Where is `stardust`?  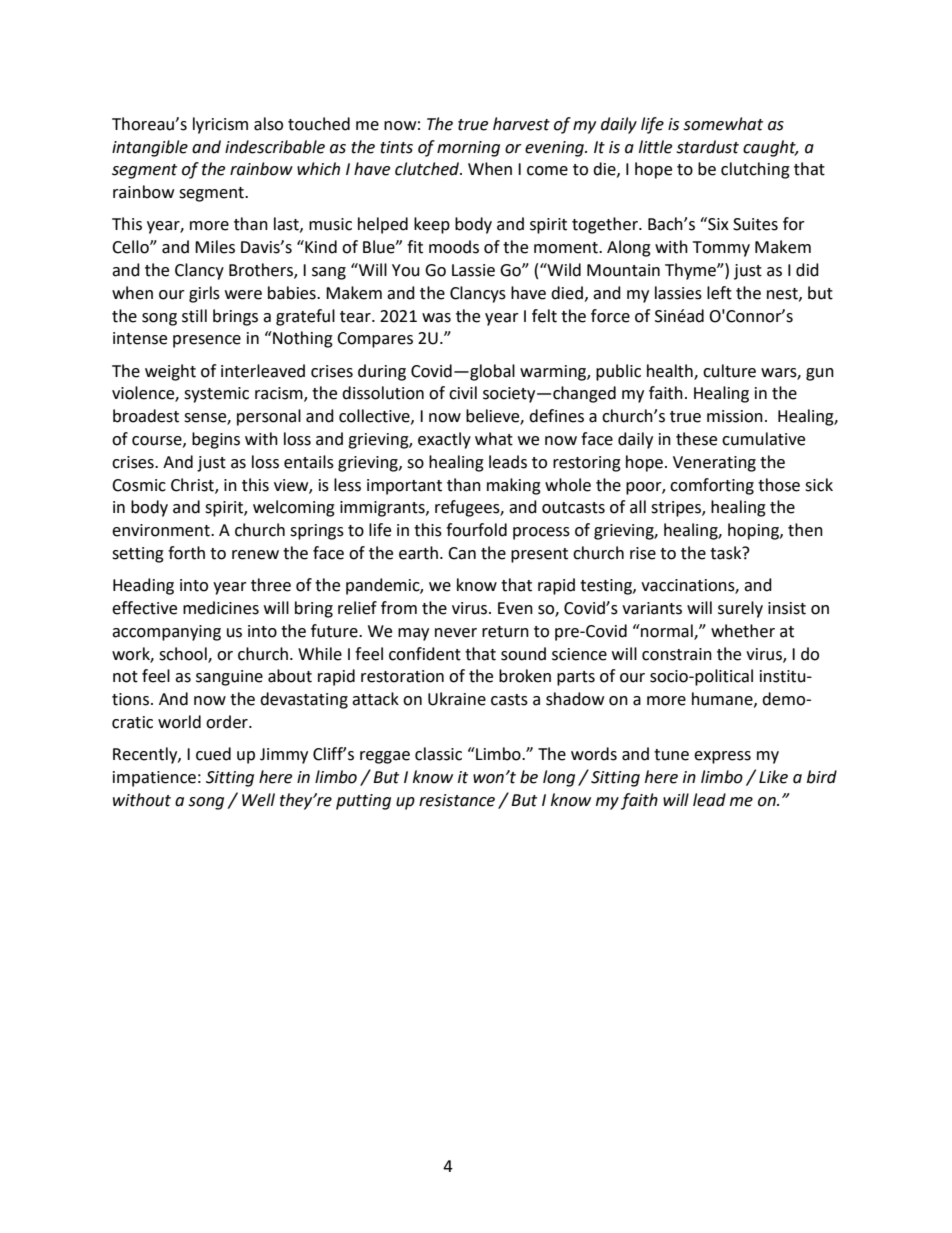
stardust is located at coordinates (707, 147).
